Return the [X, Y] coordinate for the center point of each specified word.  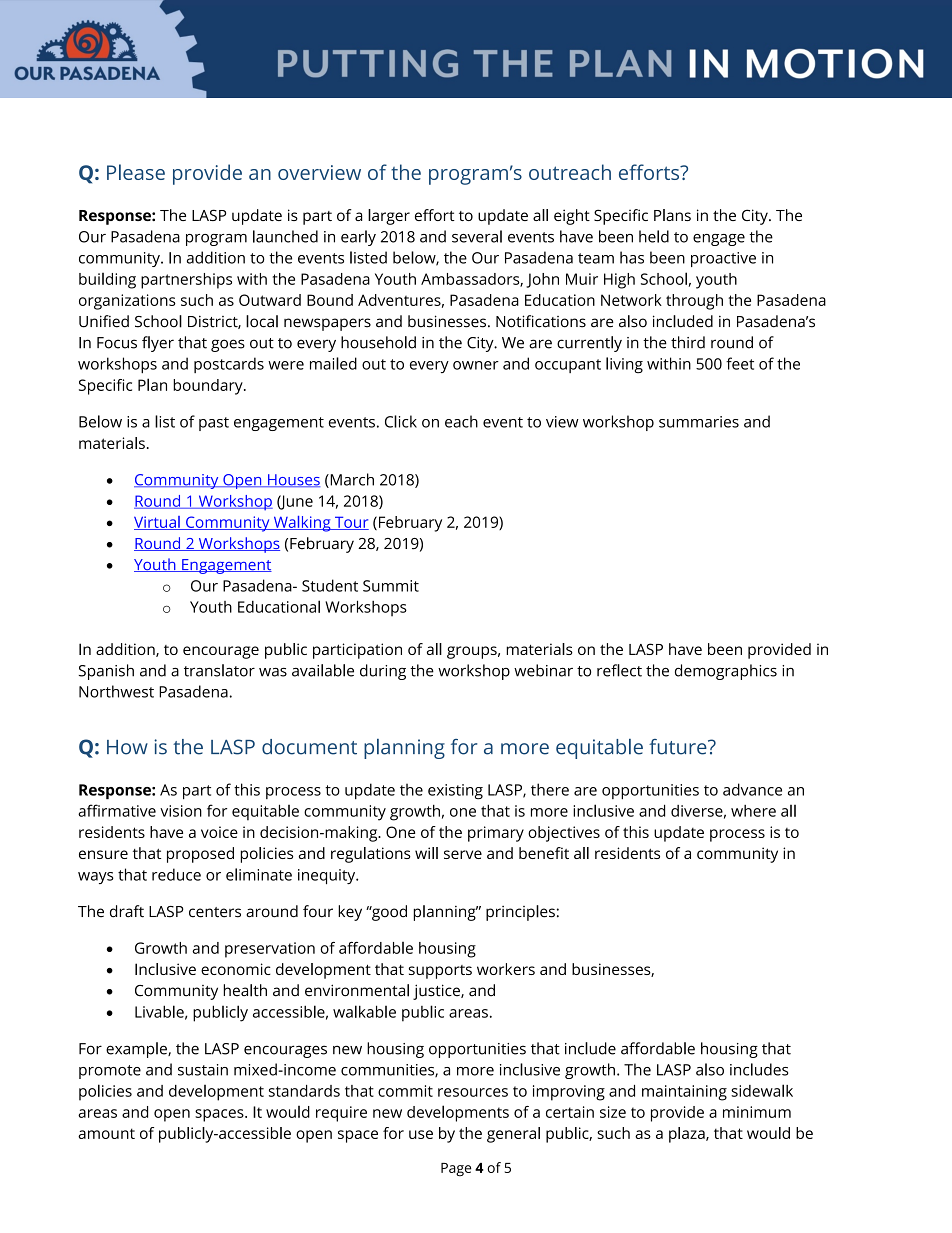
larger [389, 217]
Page [456, 1170]
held [654, 236]
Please [136, 172]
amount [106, 1133]
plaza [688, 1135]
